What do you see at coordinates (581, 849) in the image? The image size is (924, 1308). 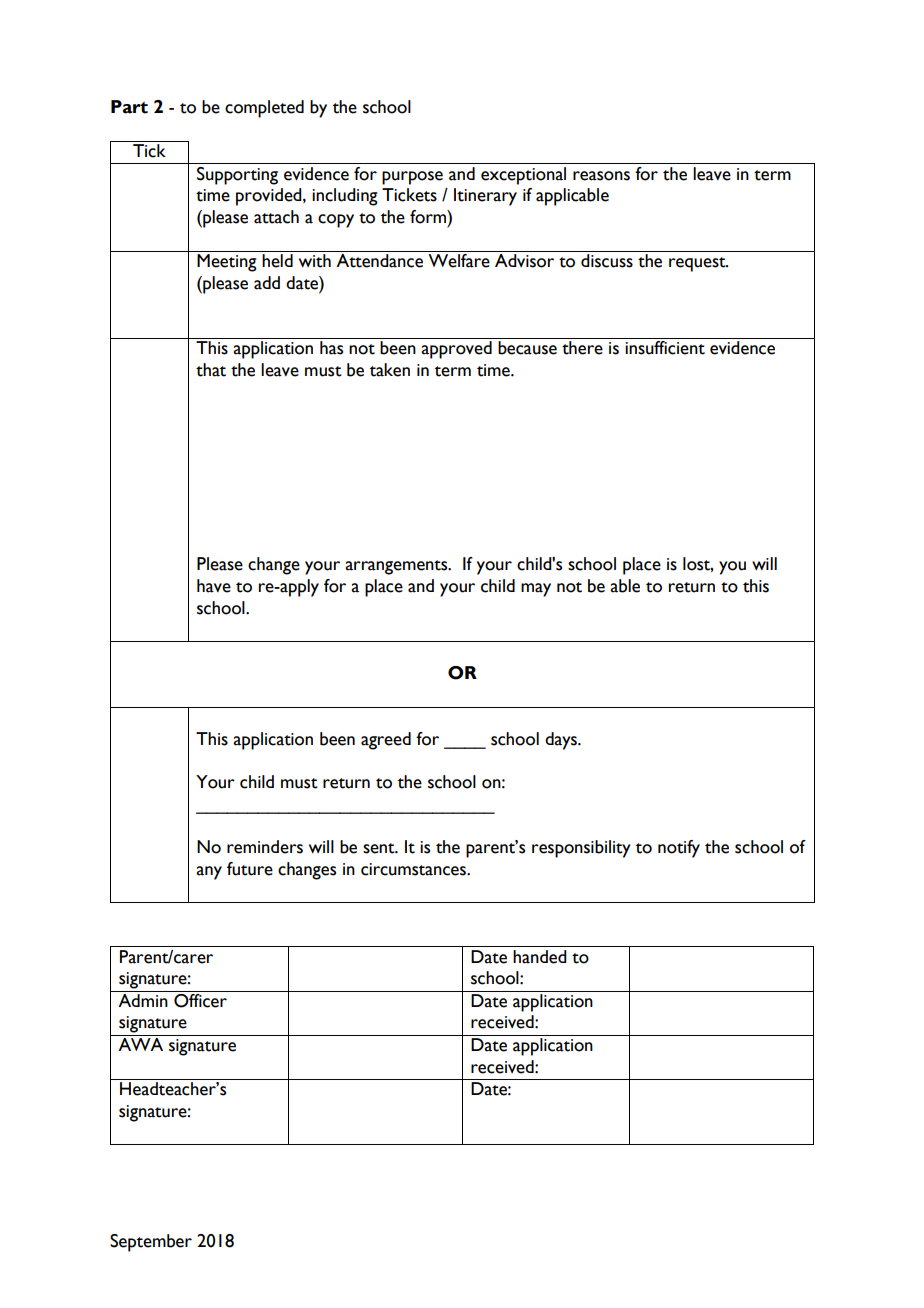 I see `responsibility` at bounding box center [581, 849].
